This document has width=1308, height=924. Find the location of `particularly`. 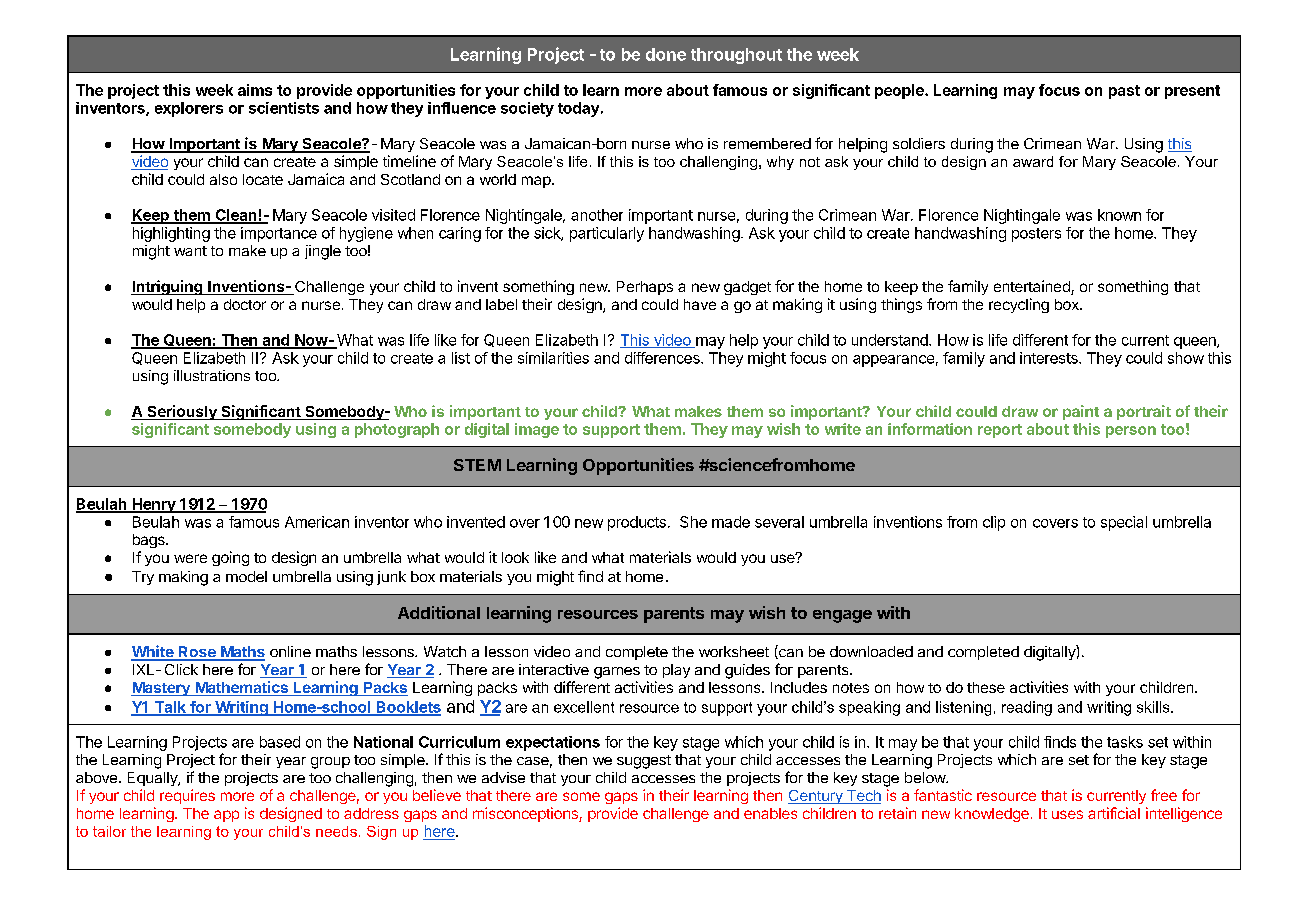

particularly is located at coordinates (607, 234).
